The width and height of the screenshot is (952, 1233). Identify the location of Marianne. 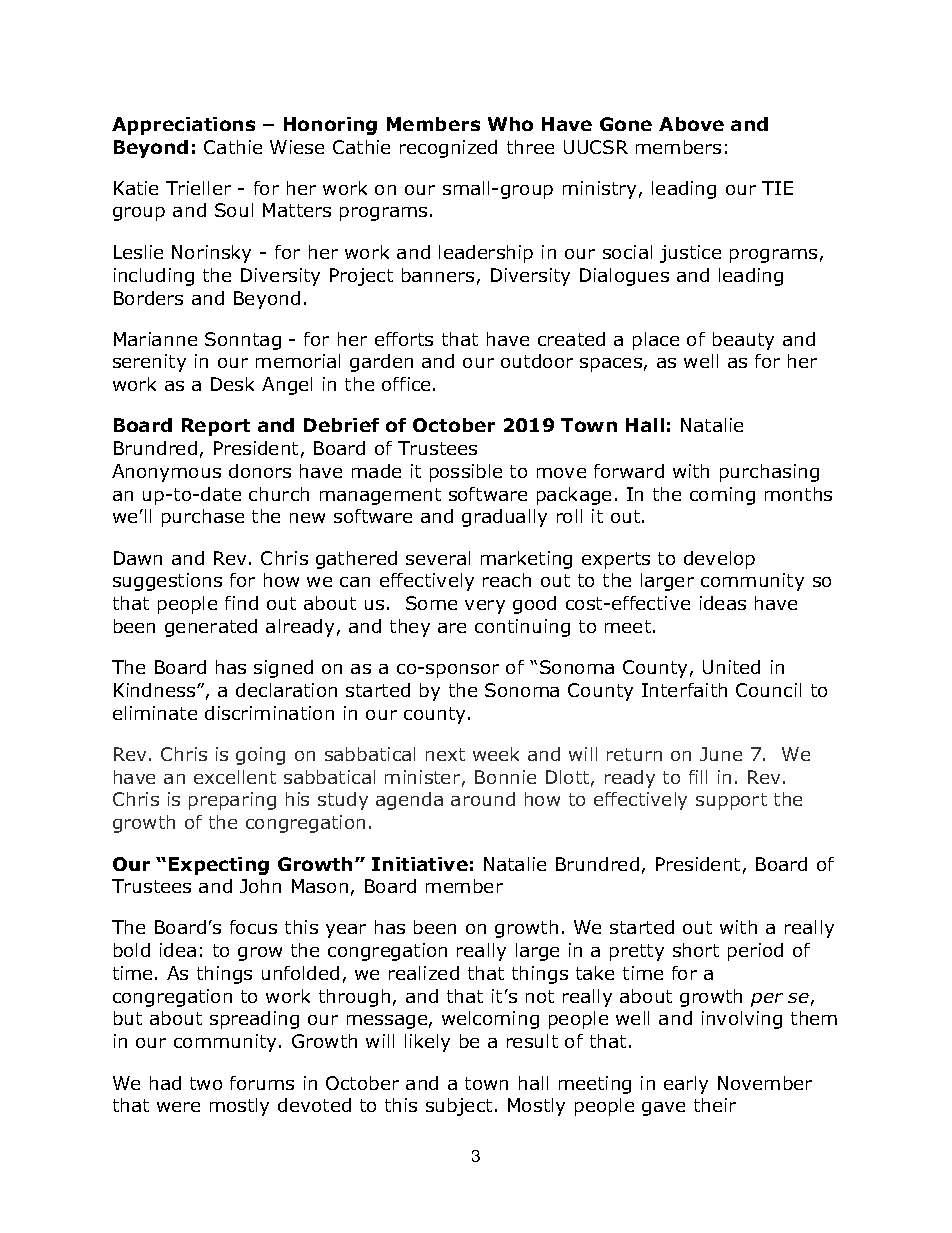
(155, 339).
